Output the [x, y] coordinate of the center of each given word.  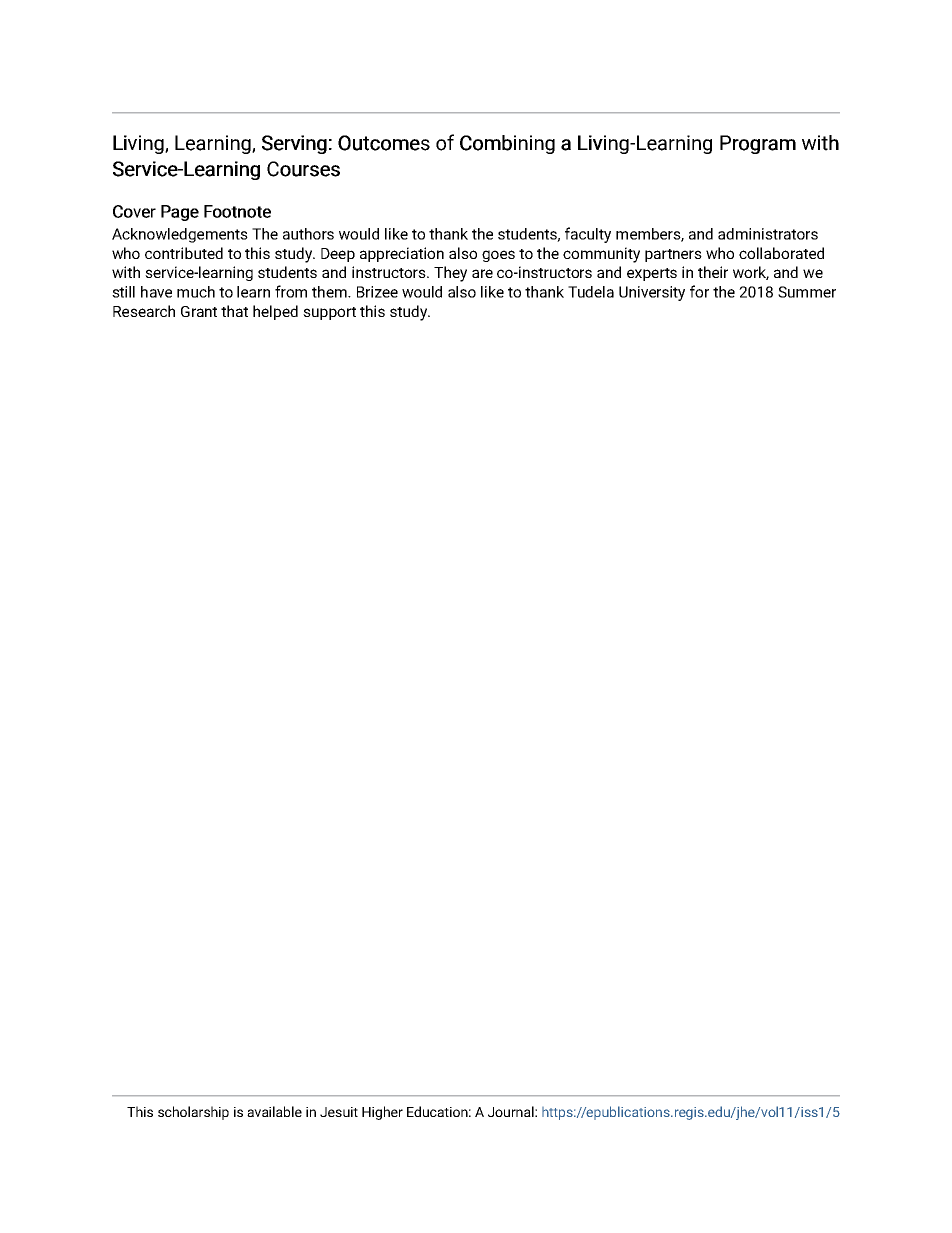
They [450, 274]
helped [275, 312]
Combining [507, 144]
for [699, 291]
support [329, 313]
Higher [382, 1113]
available [274, 1111]
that [234, 311]
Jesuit [339, 1112]
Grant [199, 311]
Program [758, 144]
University [652, 293]
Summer [807, 292]
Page [180, 213]
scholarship [193, 1113]
